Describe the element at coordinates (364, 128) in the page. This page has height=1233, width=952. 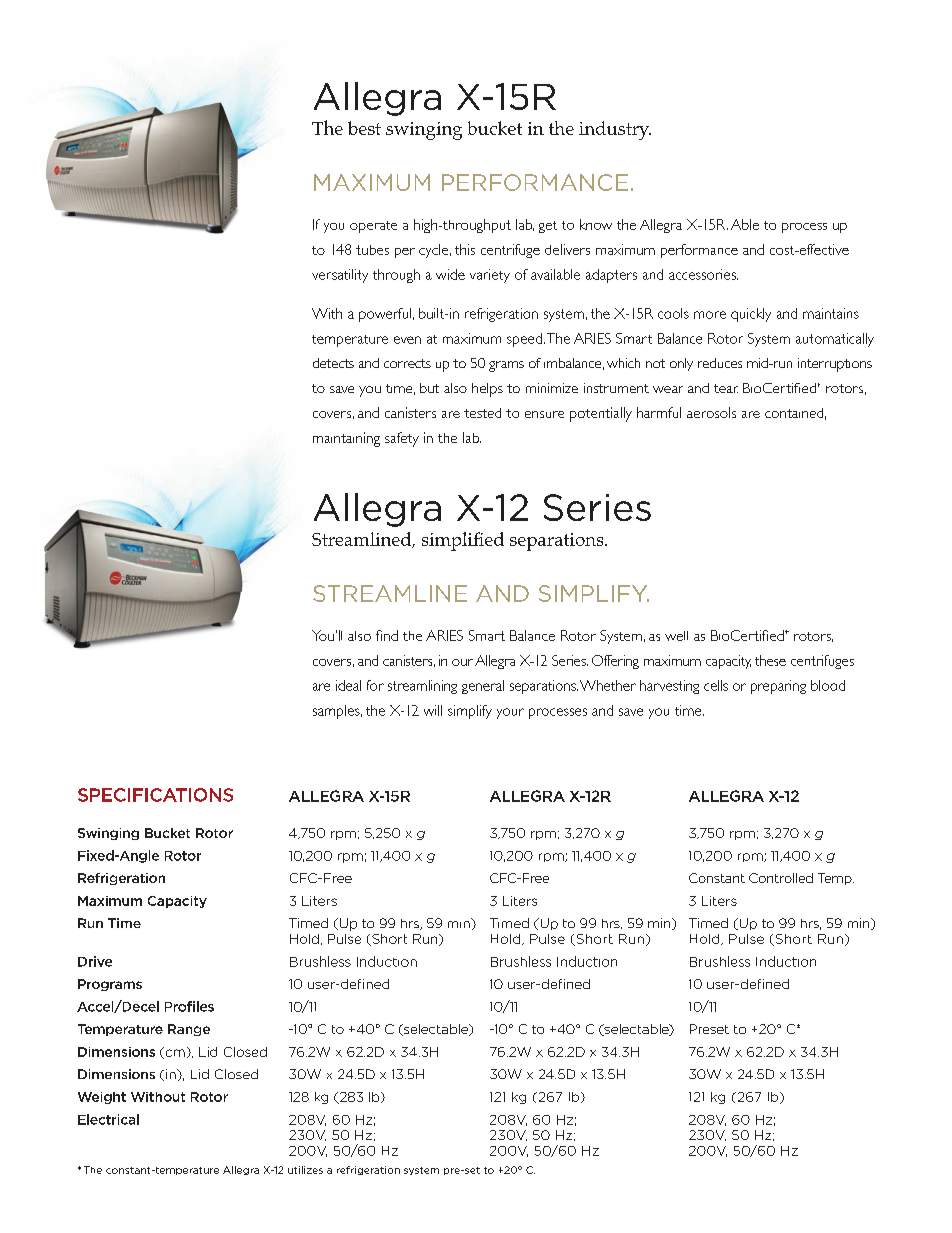
I see `best` at that location.
